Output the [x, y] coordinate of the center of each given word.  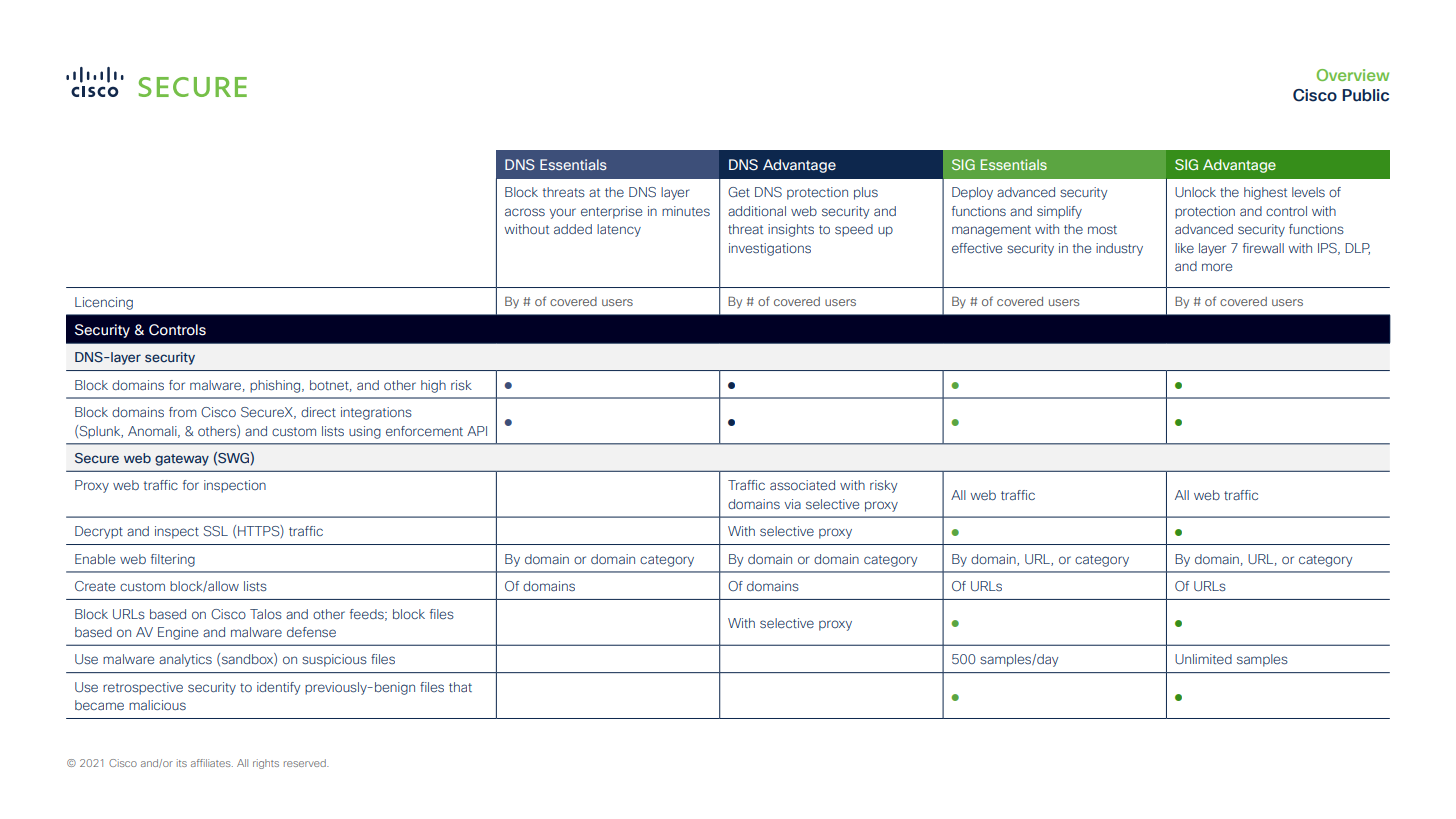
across [525, 212]
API [477, 431]
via [792, 504]
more [1217, 267]
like [1184, 248]
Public [1365, 95]
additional [757, 211]
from [183, 412]
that [460, 687]
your [562, 213]
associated [802, 485]
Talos [266, 614]
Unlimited [1203, 659]
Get [739, 192]
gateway [182, 460]
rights [266, 764]
